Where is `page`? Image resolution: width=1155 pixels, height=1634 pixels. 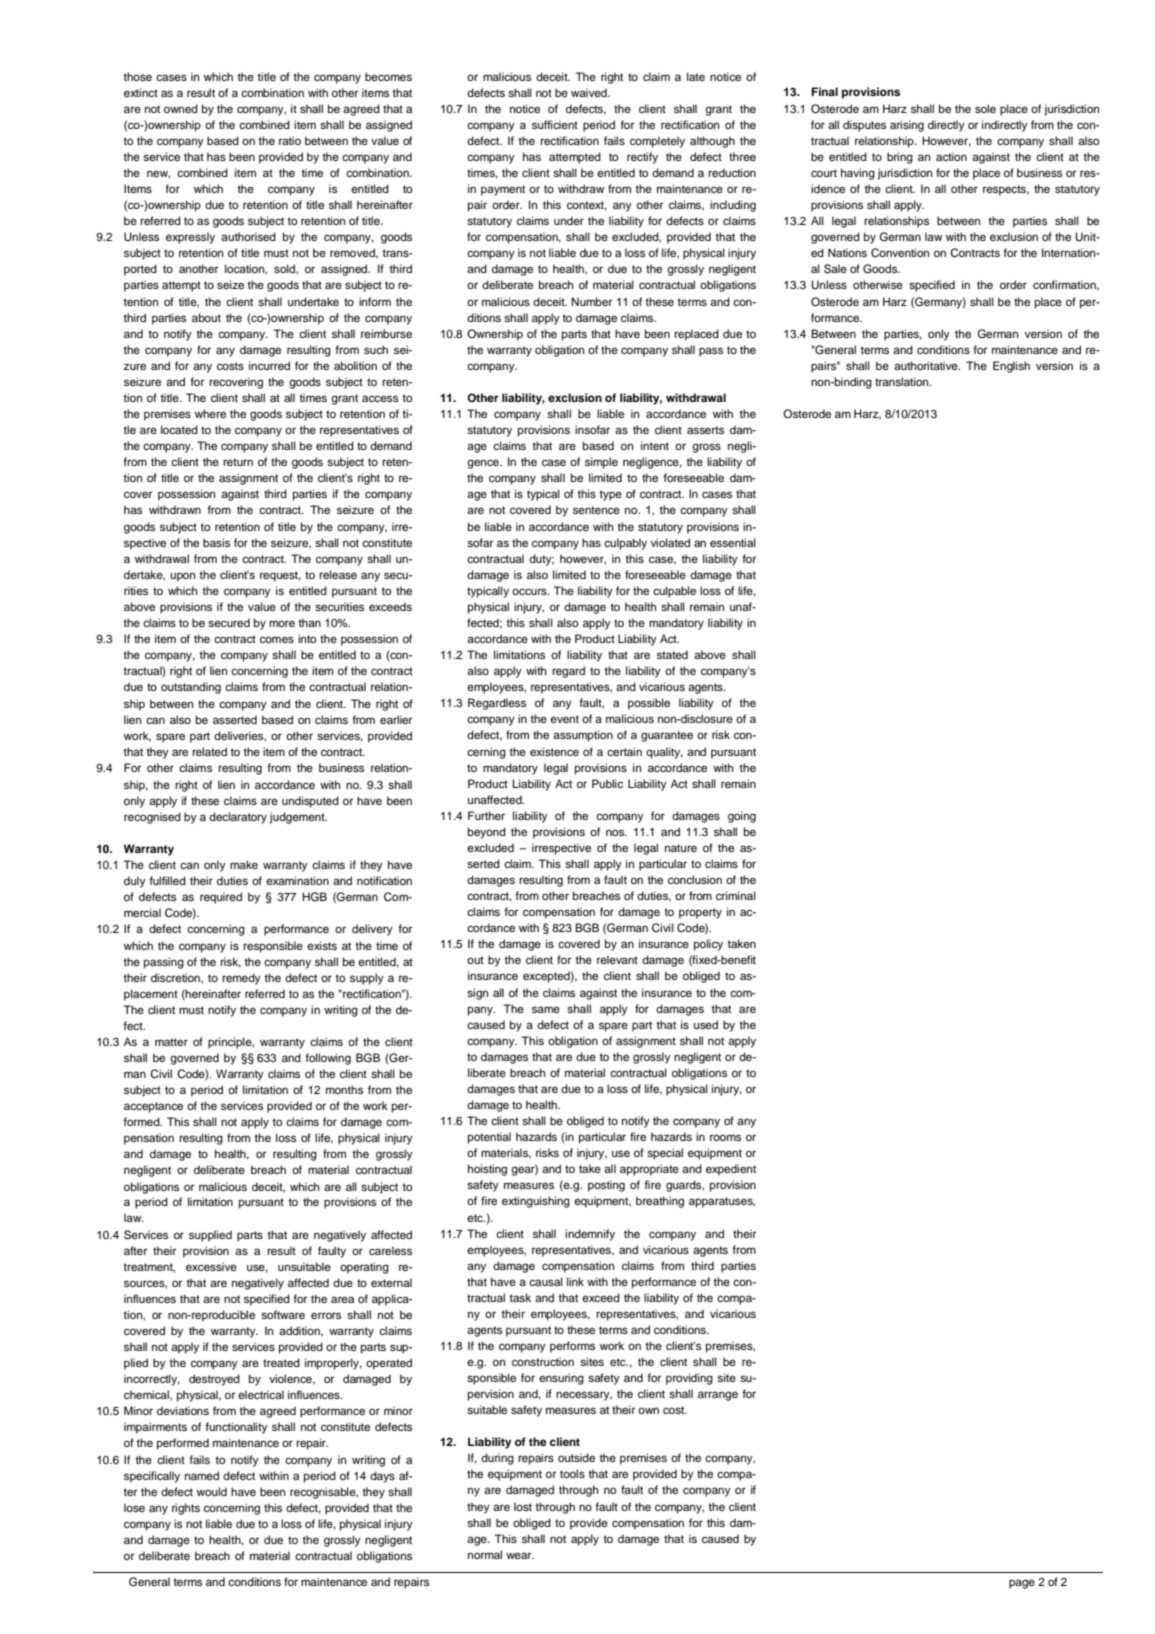 page is located at coordinates (1022, 1584).
